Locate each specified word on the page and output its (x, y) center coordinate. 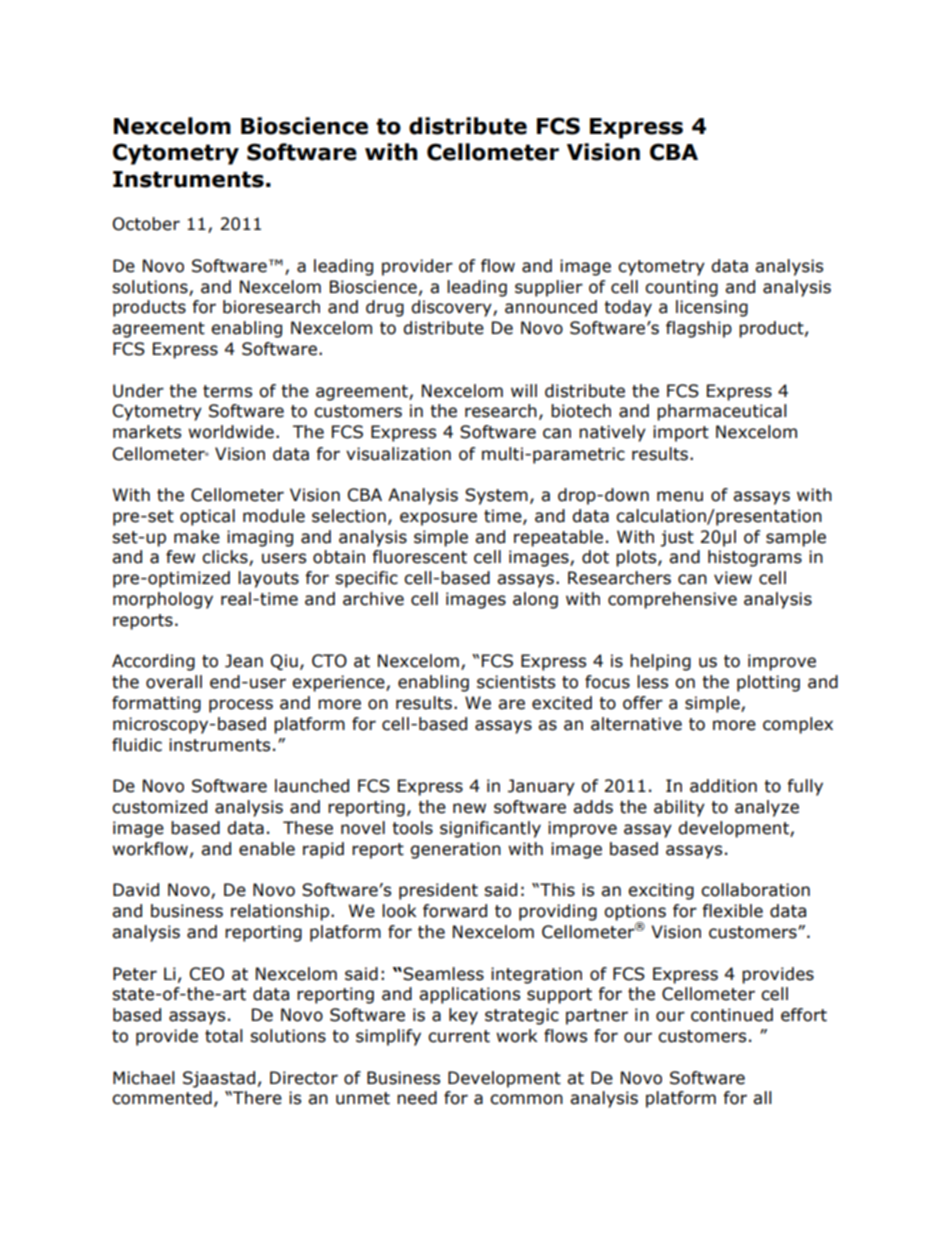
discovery (452, 308)
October (146, 224)
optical (207, 517)
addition (723, 786)
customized (159, 807)
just (677, 538)
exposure (438, 519)
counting (681, 288)
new (469, 808)
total (224, 1036)
